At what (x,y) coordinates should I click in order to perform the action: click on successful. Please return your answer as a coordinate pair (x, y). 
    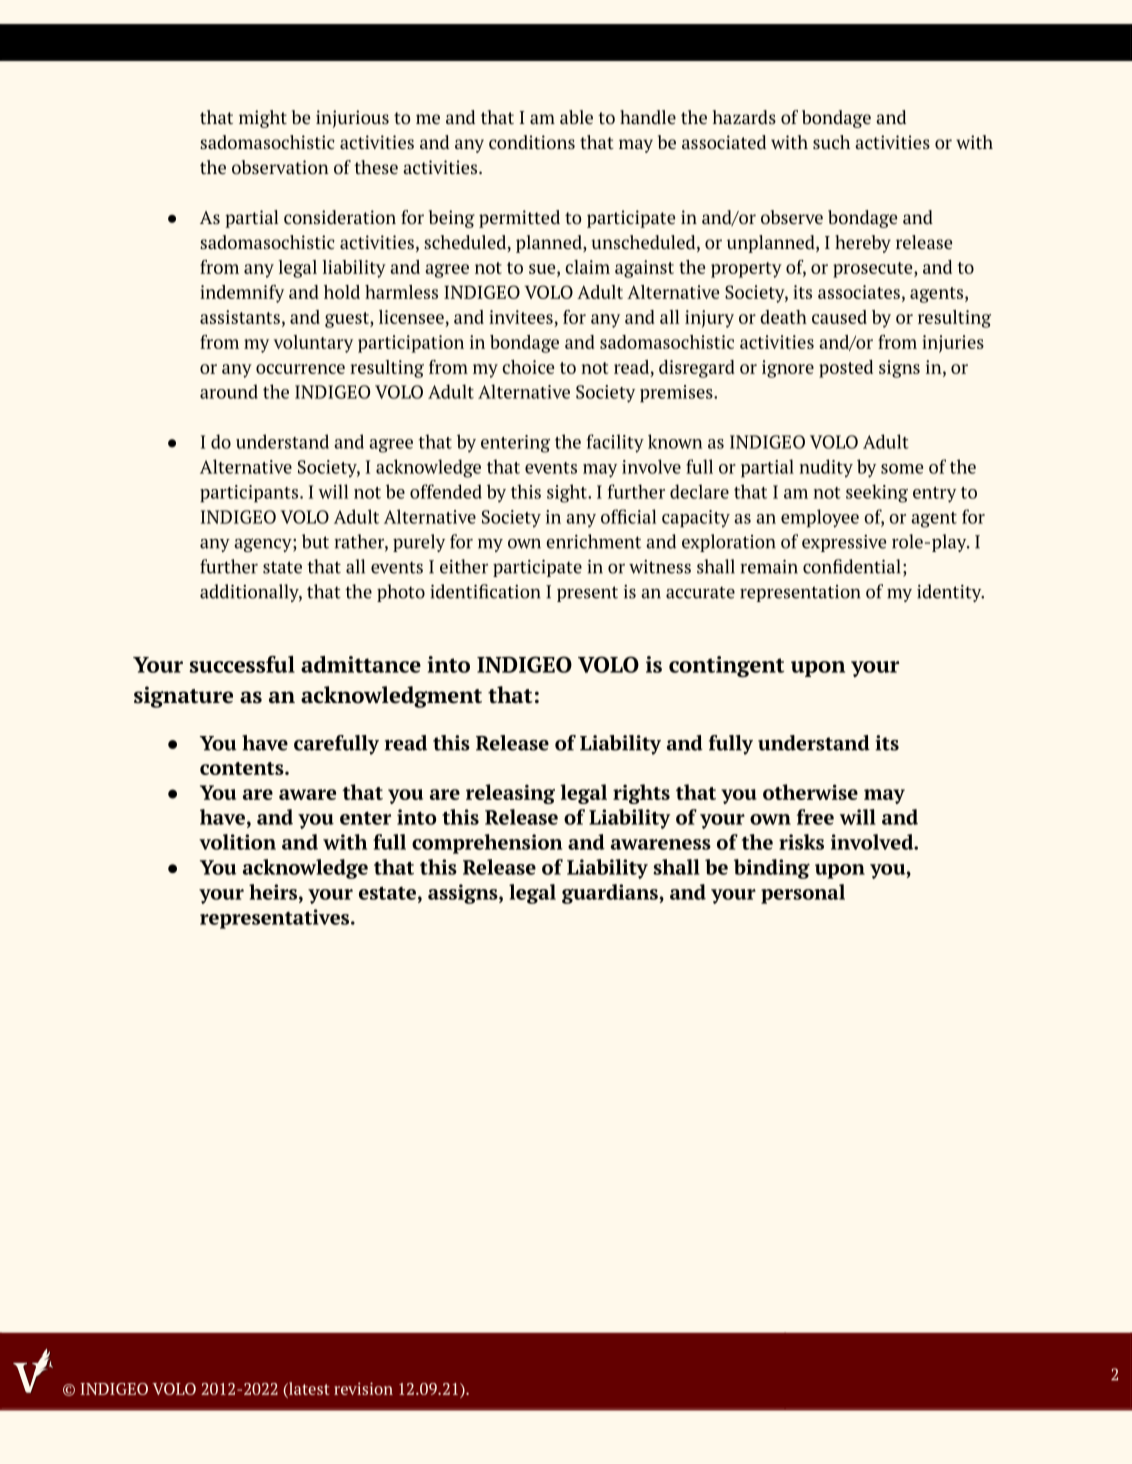
    Looking at the image, I should click on (242, 664).
